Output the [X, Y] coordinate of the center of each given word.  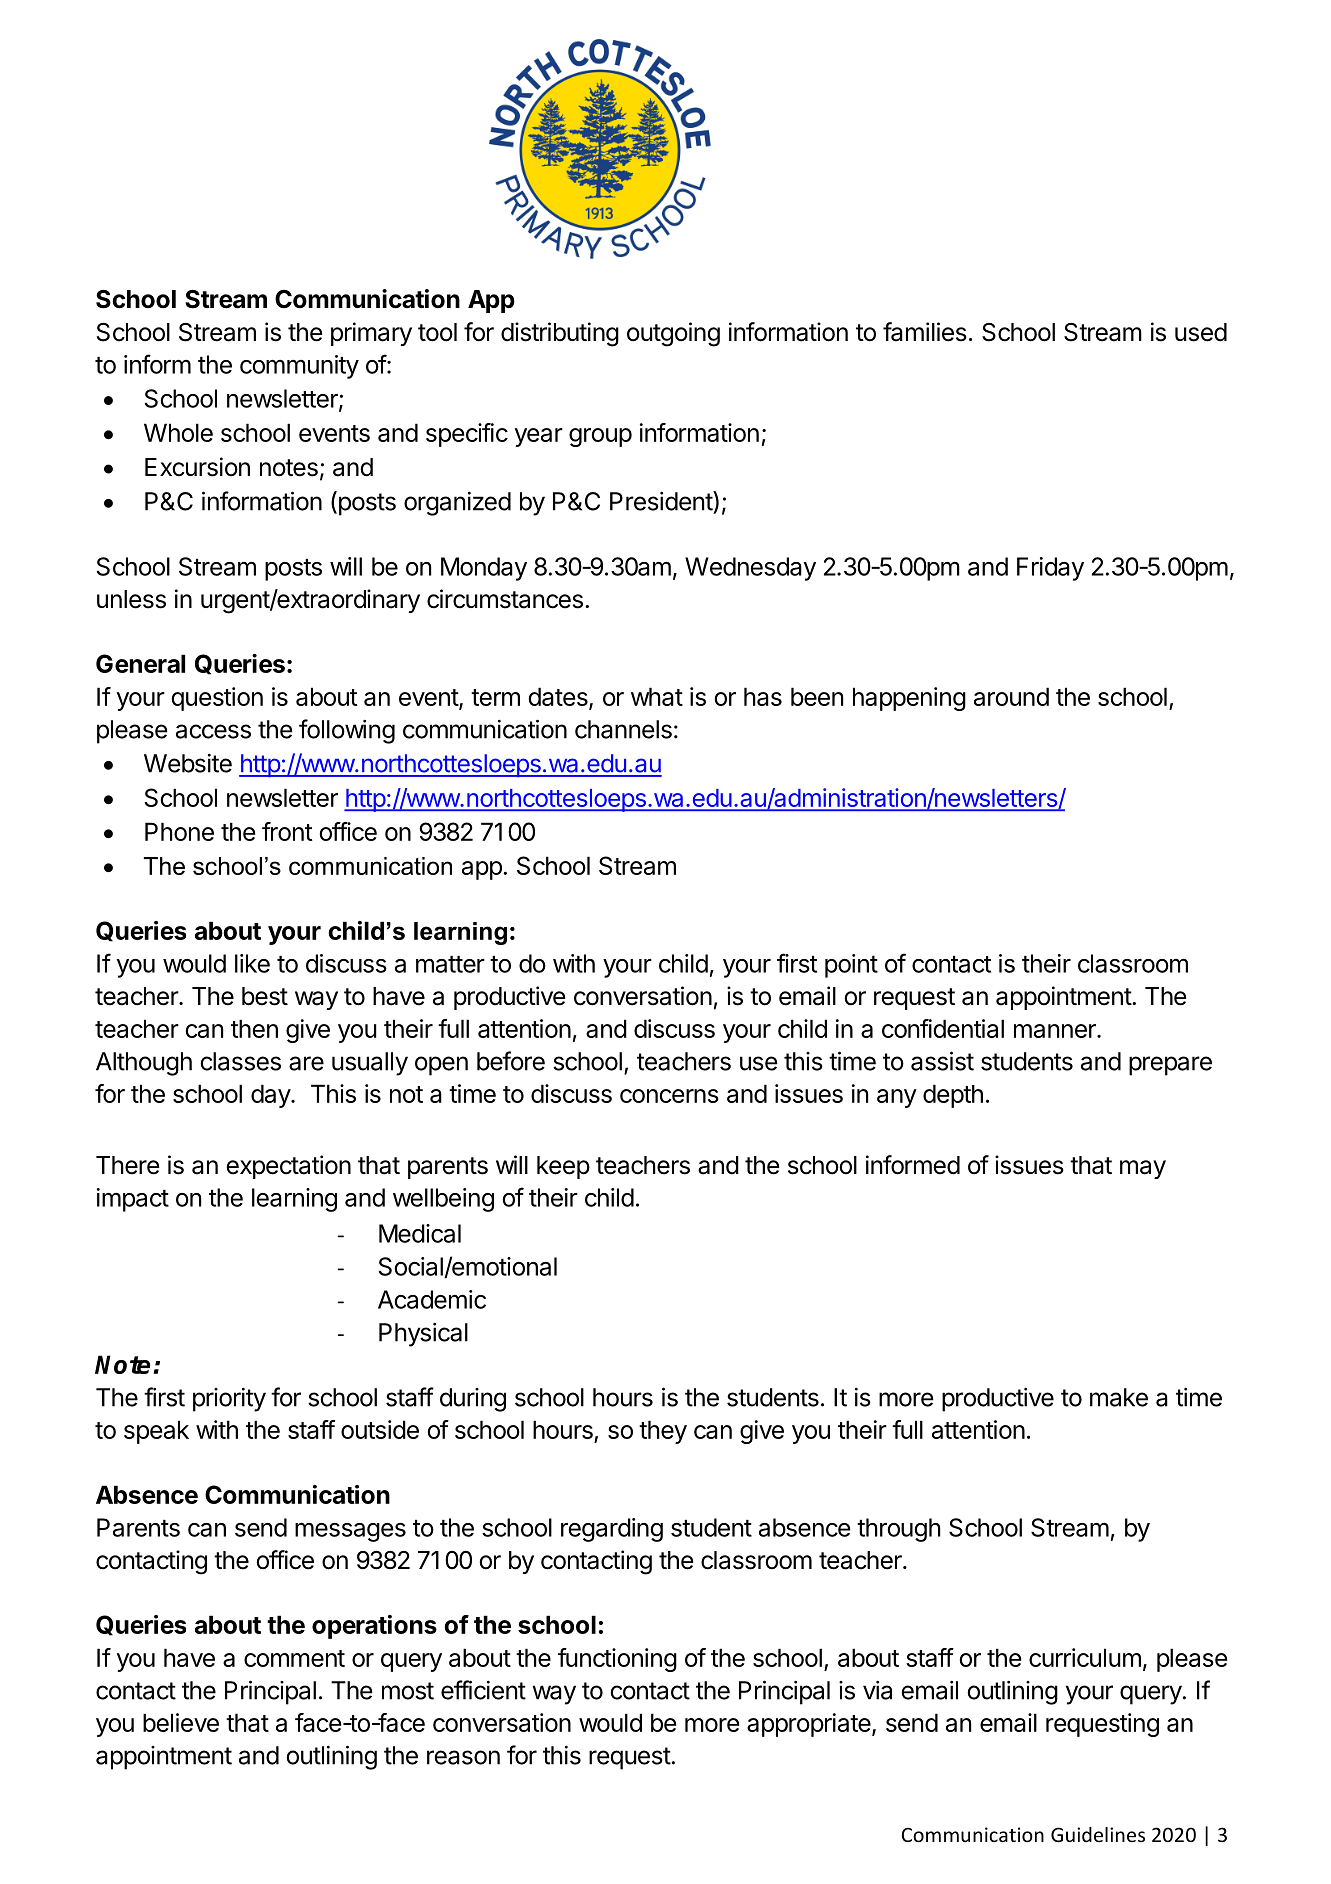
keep [563, 1167]
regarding [612, 1530]
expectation [288, 1167]
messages [350, 1532]
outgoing [673, 334]
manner [1056, 1031]
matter [450, 964]
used [1201, 332]
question [217, 699]
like [252, 963]
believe [181, 1722]
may [1143, 1169]
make [1119, 1397]
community [299, 367]
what [657, 696]
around [1011, 696]
